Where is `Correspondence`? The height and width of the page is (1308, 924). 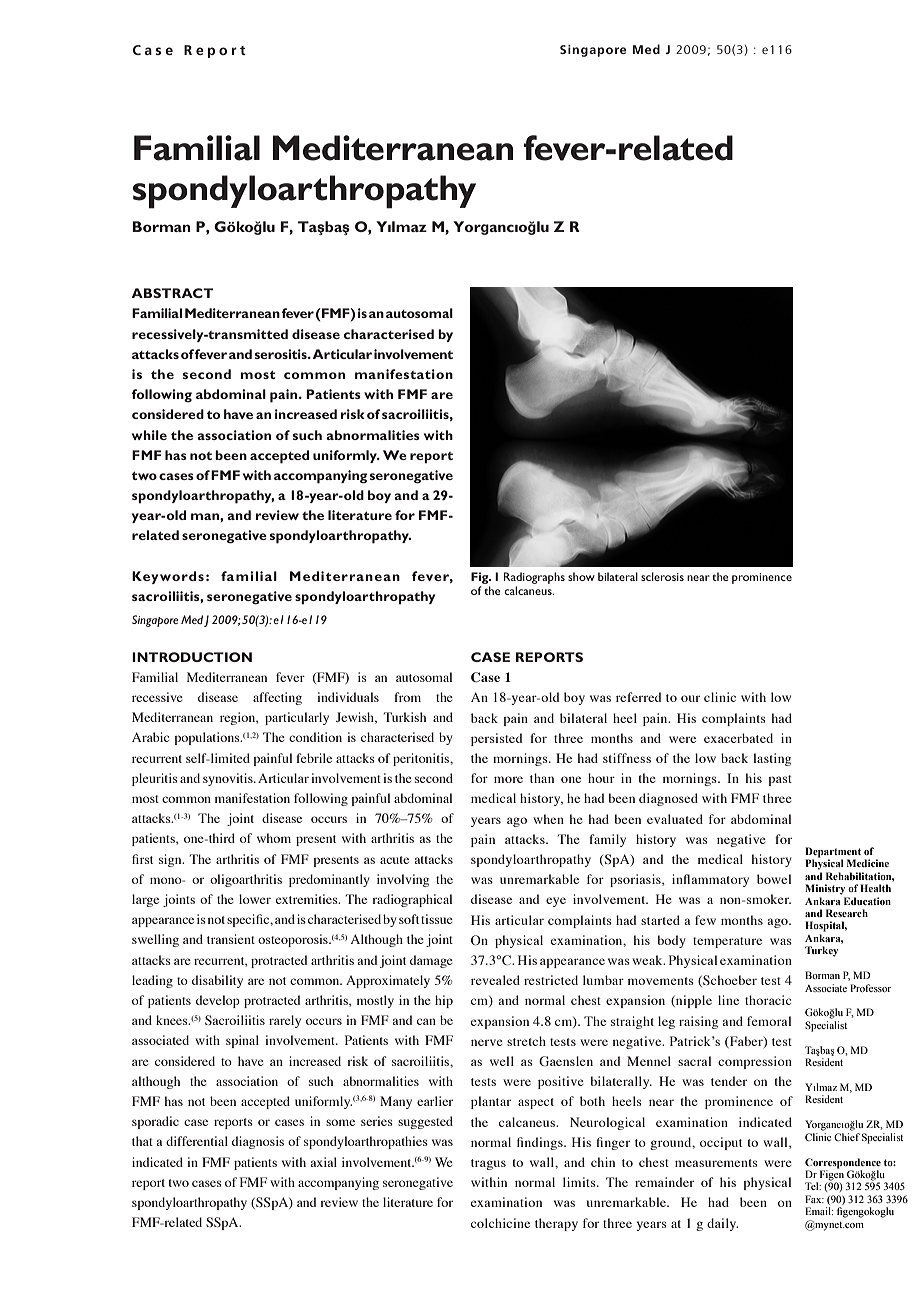 Correspondence is located at coordinates (843, 1163).
